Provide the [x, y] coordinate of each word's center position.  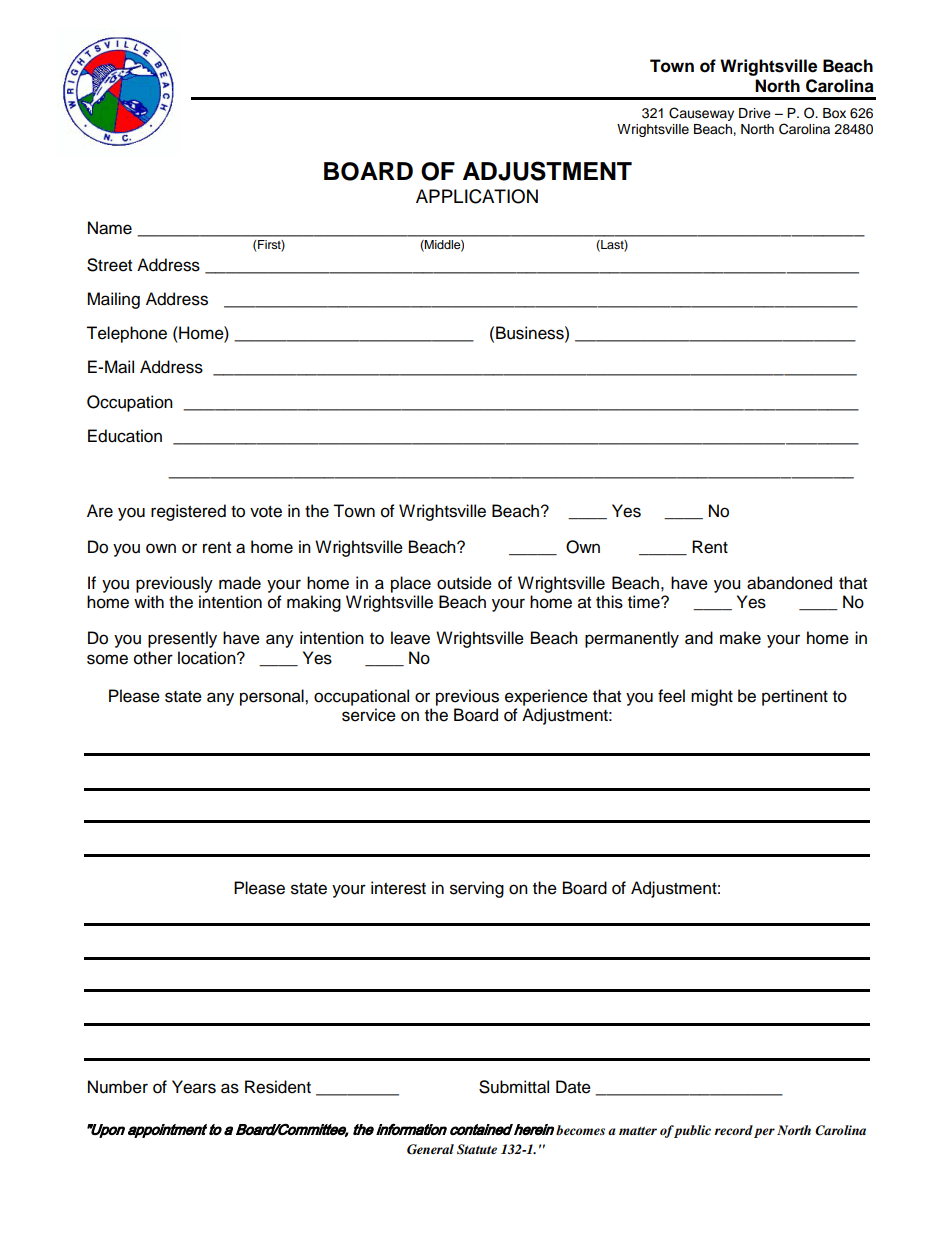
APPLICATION [477, 196]
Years [194, 1087]
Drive [755, 113]
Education [125, 436]
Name [110, 228]
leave [410, 638]
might [712, 697]
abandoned [789, 583]
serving [477, 889]
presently [182, 639]
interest [398, 888]
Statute [477, 1149]
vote [266, 512]
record [733, 1130]
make [740, 638]
